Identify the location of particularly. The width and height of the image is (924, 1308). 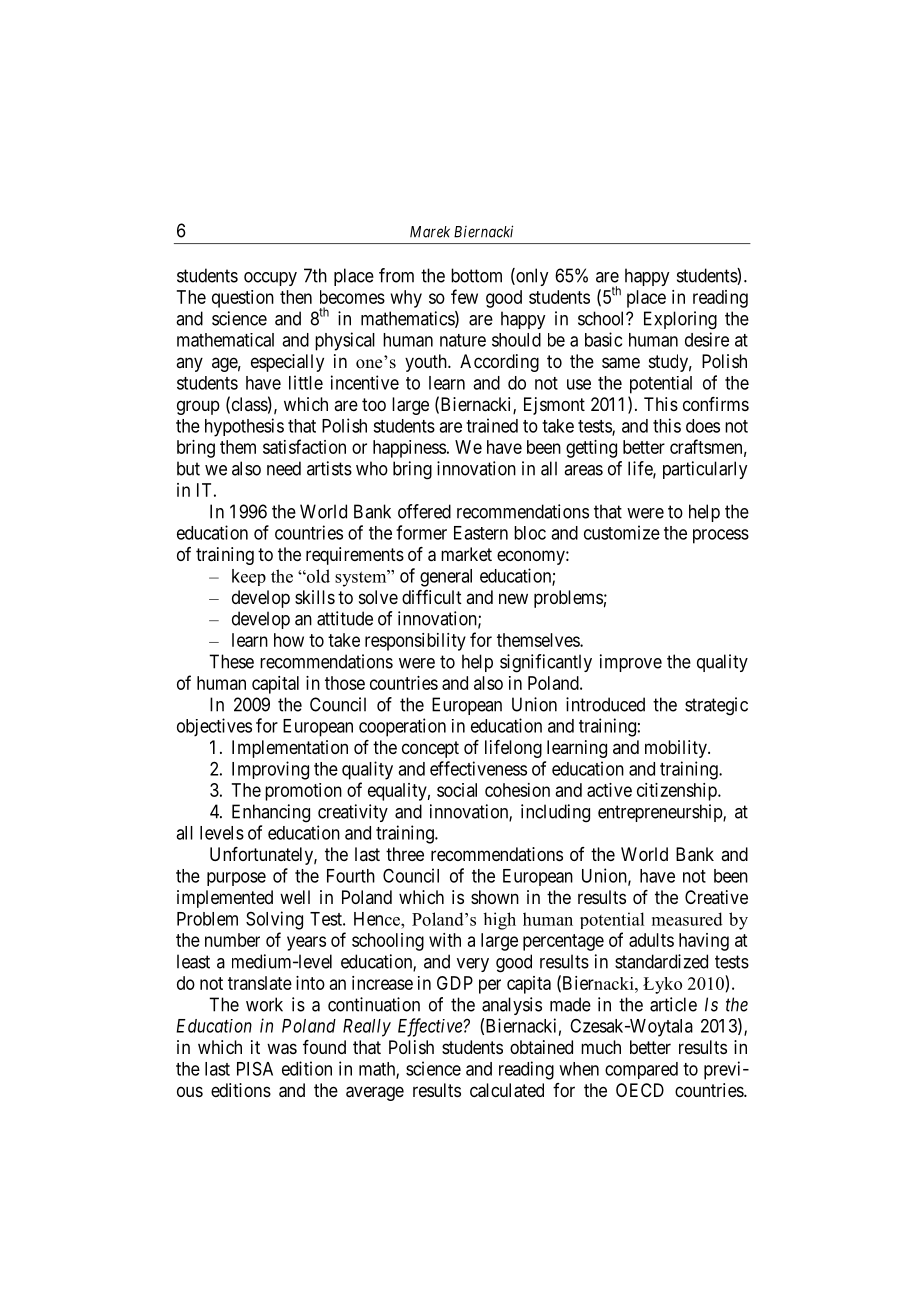
(705, 470).
